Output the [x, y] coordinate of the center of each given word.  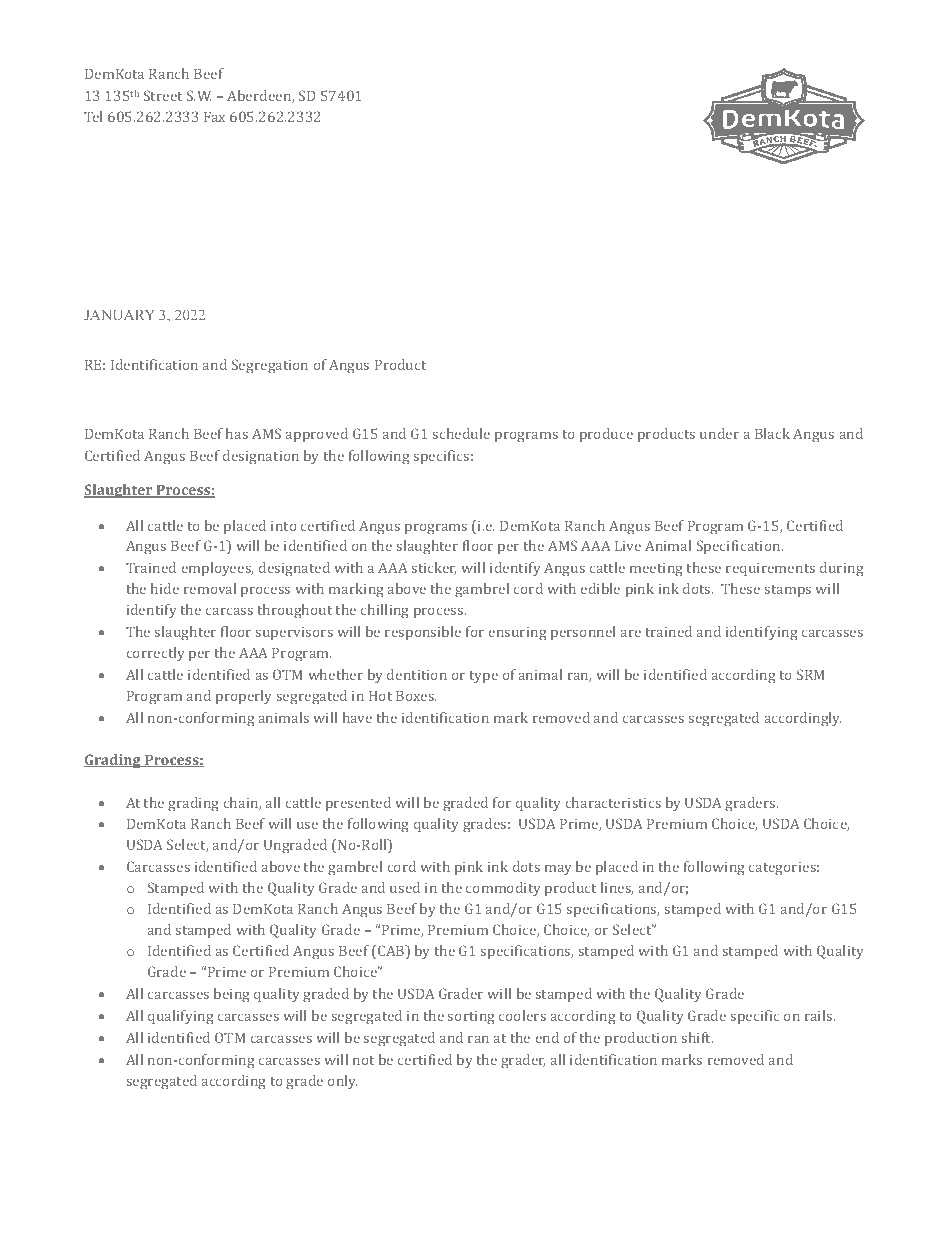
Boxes [416, 695]
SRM [811, 674]
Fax [214, 116]
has [237, 433]
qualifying [180, 1017]
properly [244, 697]
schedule [461, 433]
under [719, 433]
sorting [471, 1018]
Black [772, 433]
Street [163, 95]
